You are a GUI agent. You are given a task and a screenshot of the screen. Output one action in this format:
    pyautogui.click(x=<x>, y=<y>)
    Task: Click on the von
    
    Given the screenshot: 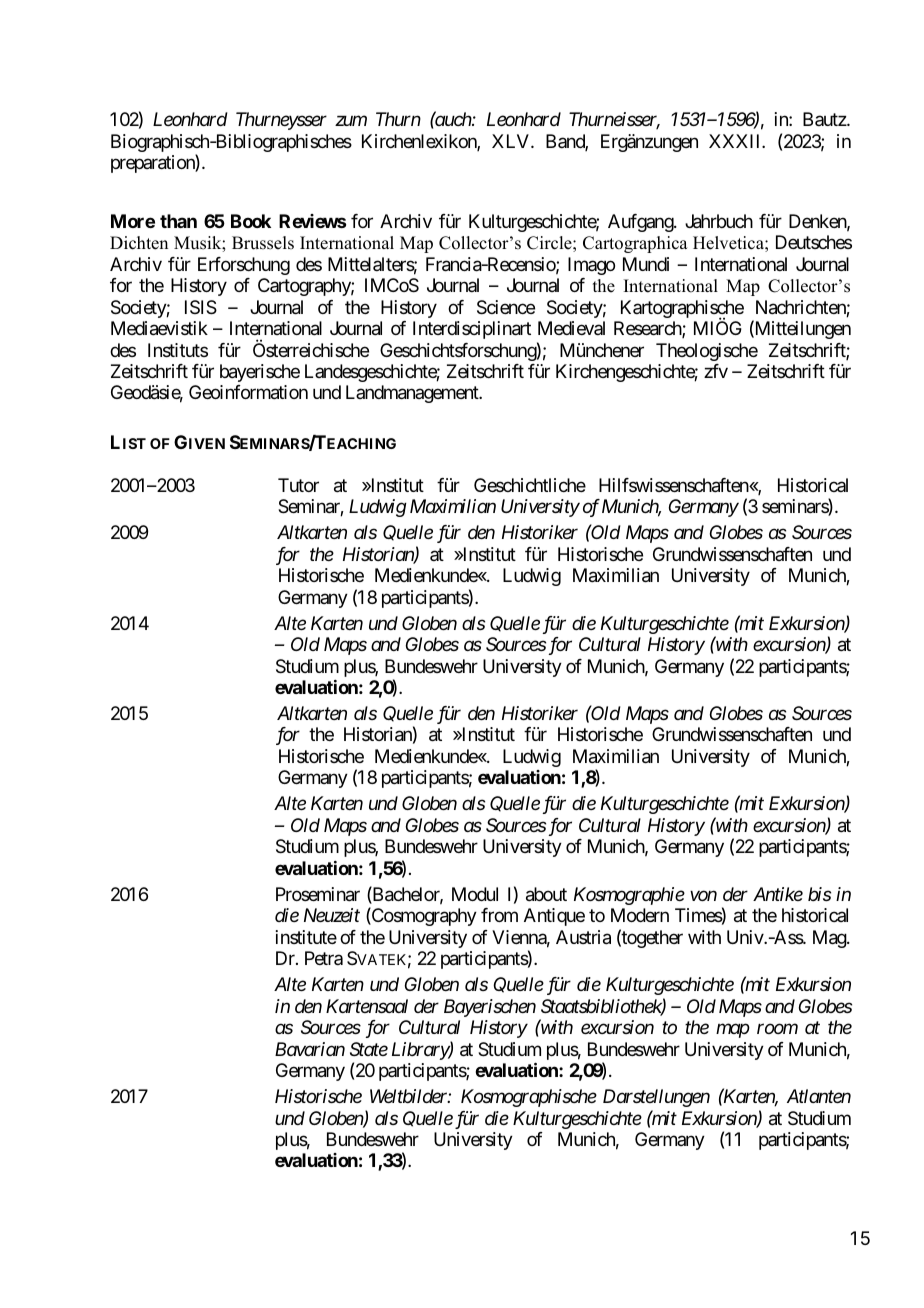 What is the action you would take?
    pyautogui.click(x=703, y=896)
